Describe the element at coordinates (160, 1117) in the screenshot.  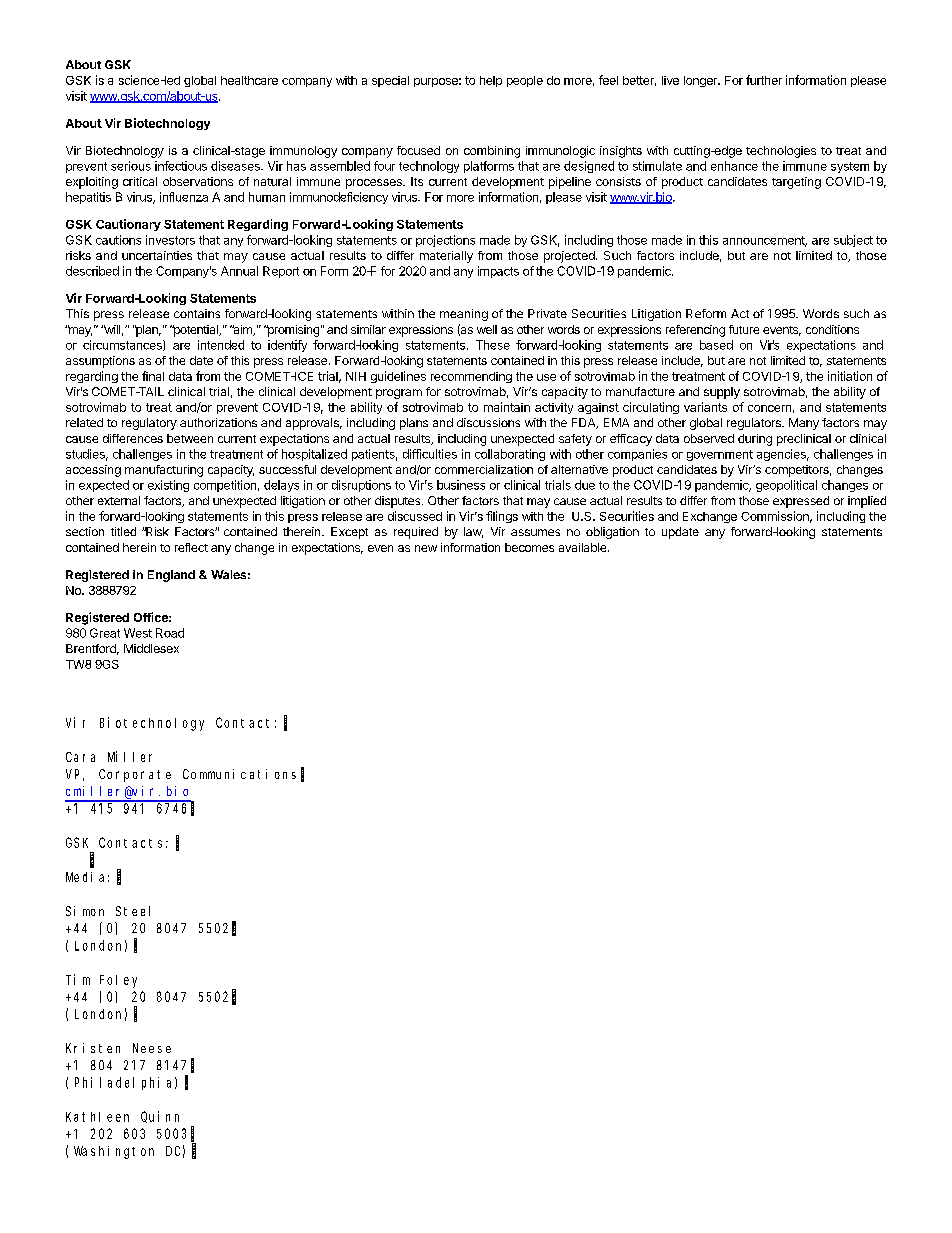
I see `Quinn` at that location.
